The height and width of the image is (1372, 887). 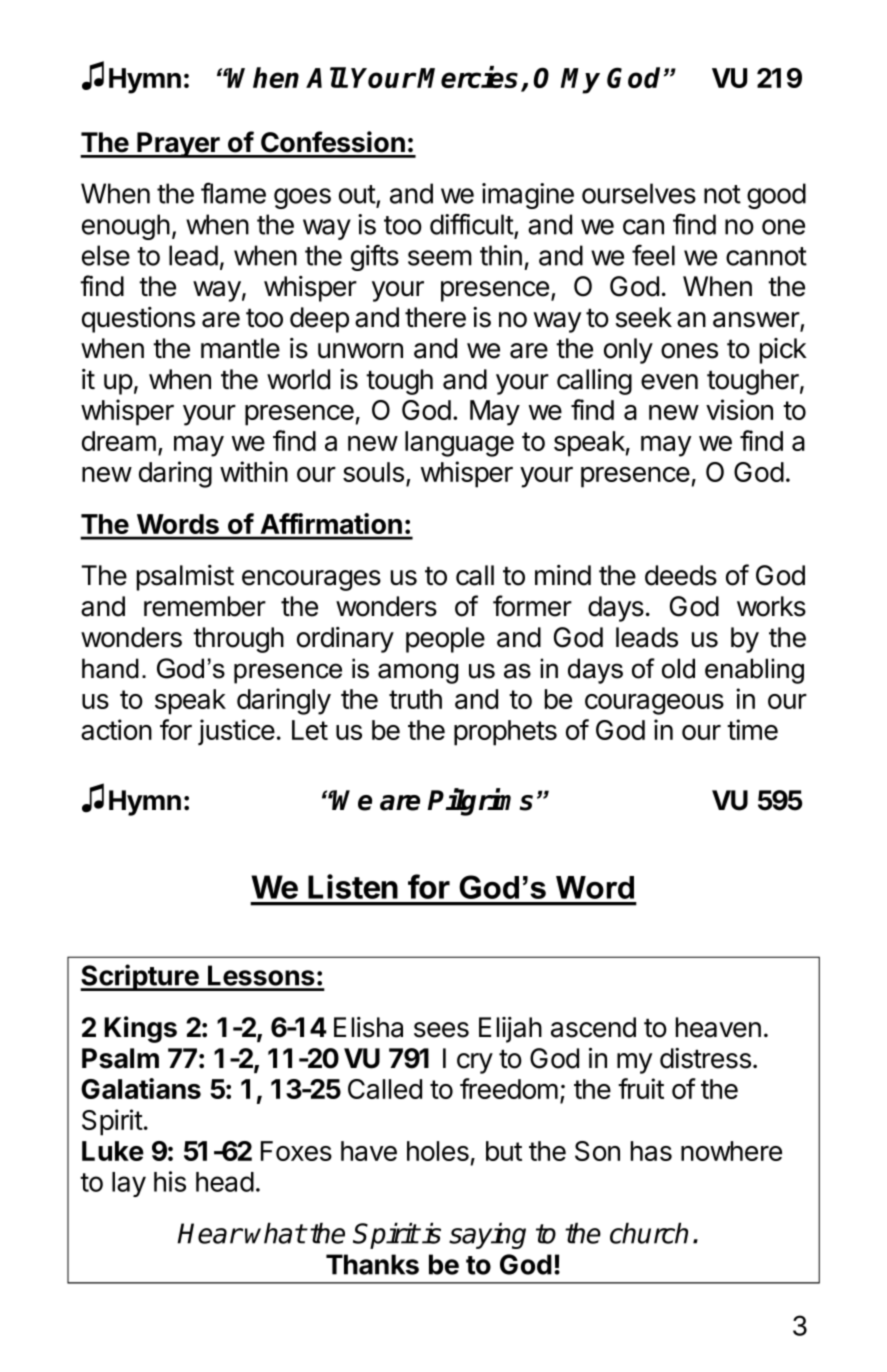 What do you see at coordinates (179, 145) in the image?
I see `Prayer` at bounding box center [179, 145].
